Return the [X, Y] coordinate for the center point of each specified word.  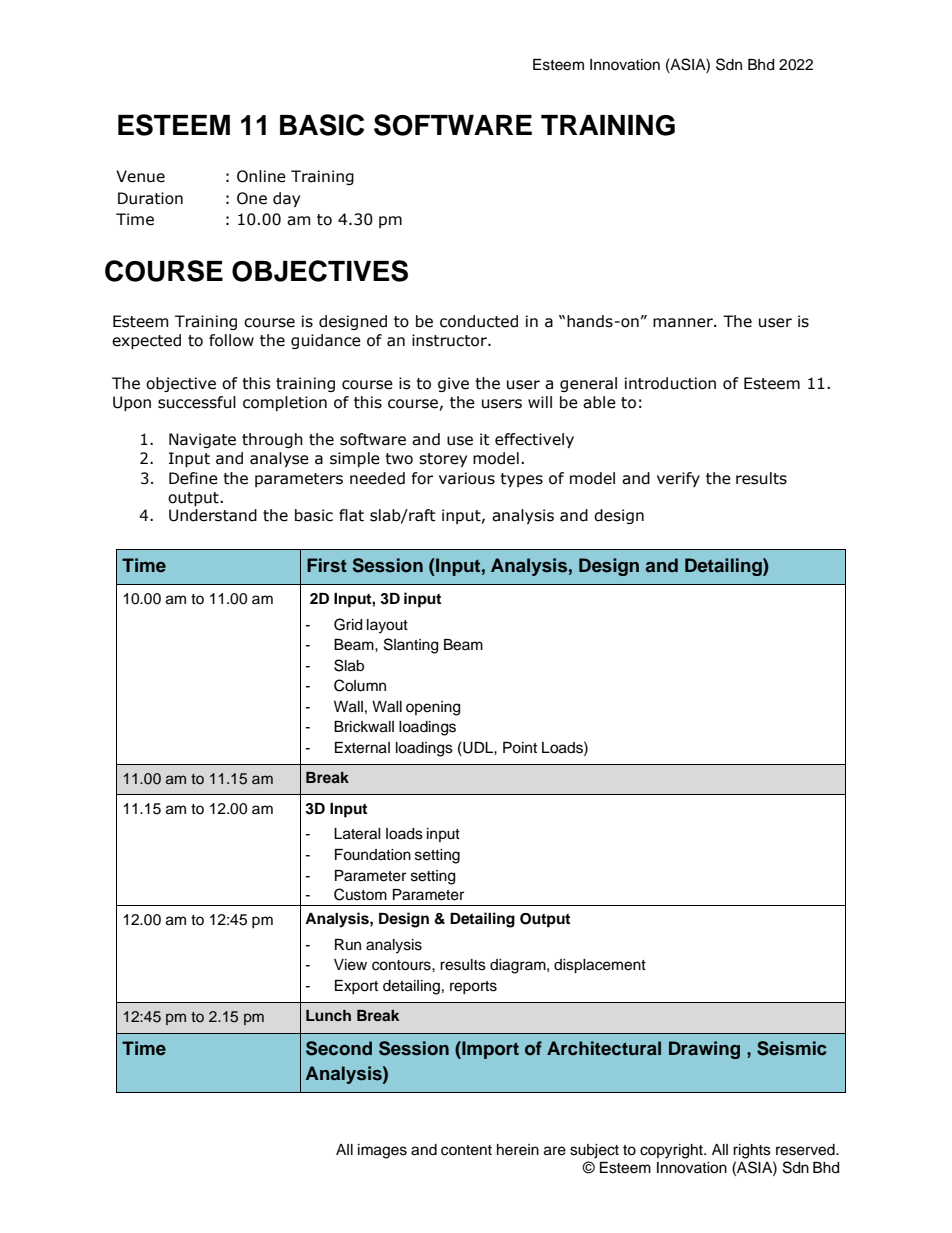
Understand [213, 515]
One [252, 198]
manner [684, 323]
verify [678, 479]
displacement [600, 966]
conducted [479, 321]
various [467, 478]
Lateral [357, 834]
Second [339, 1048]
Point [520, 748]
